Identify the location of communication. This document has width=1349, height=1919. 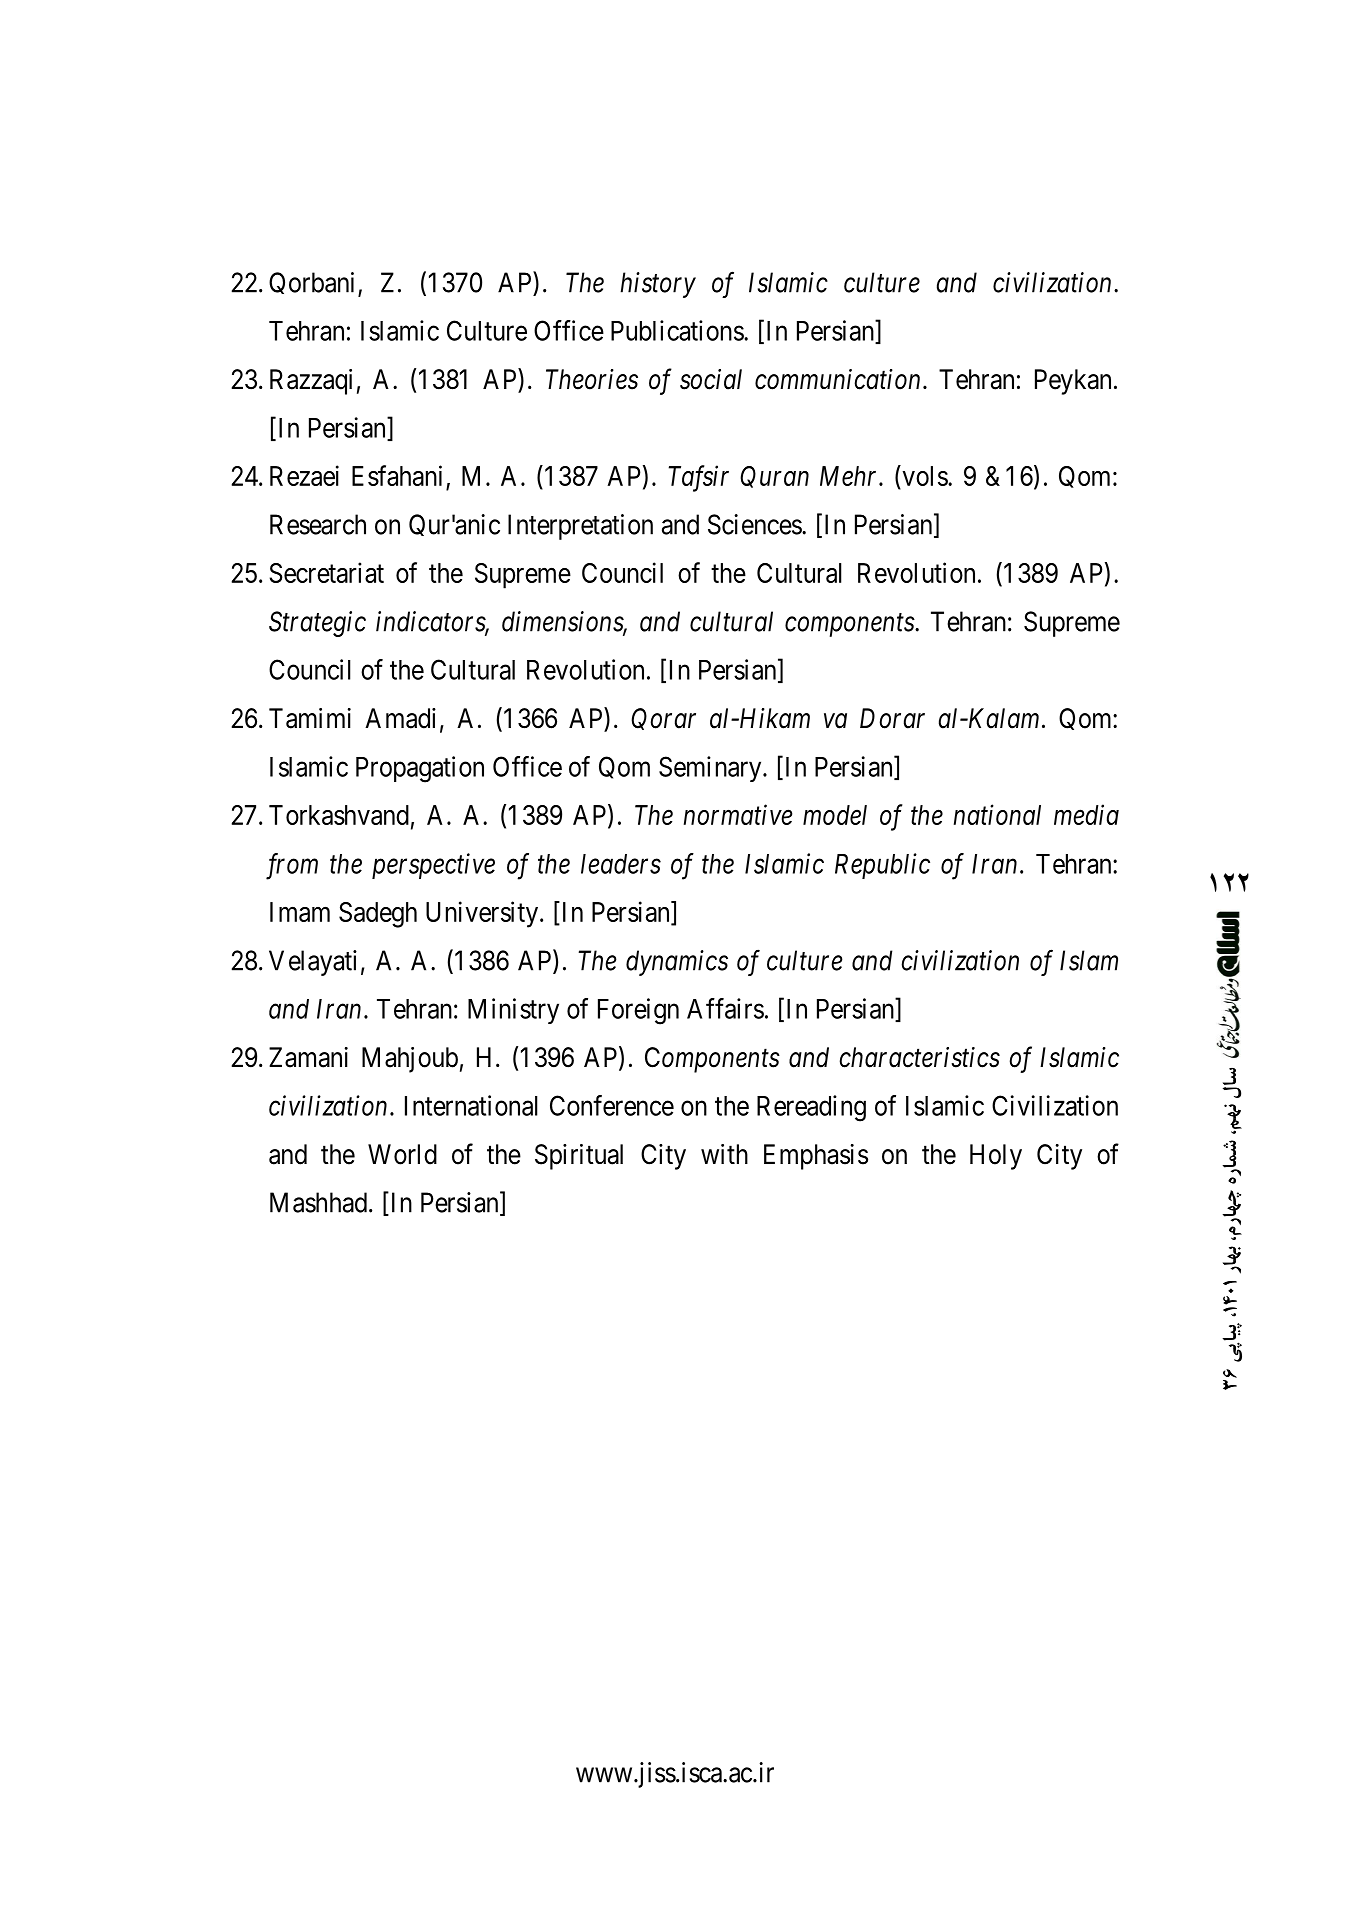
(837, 379).
